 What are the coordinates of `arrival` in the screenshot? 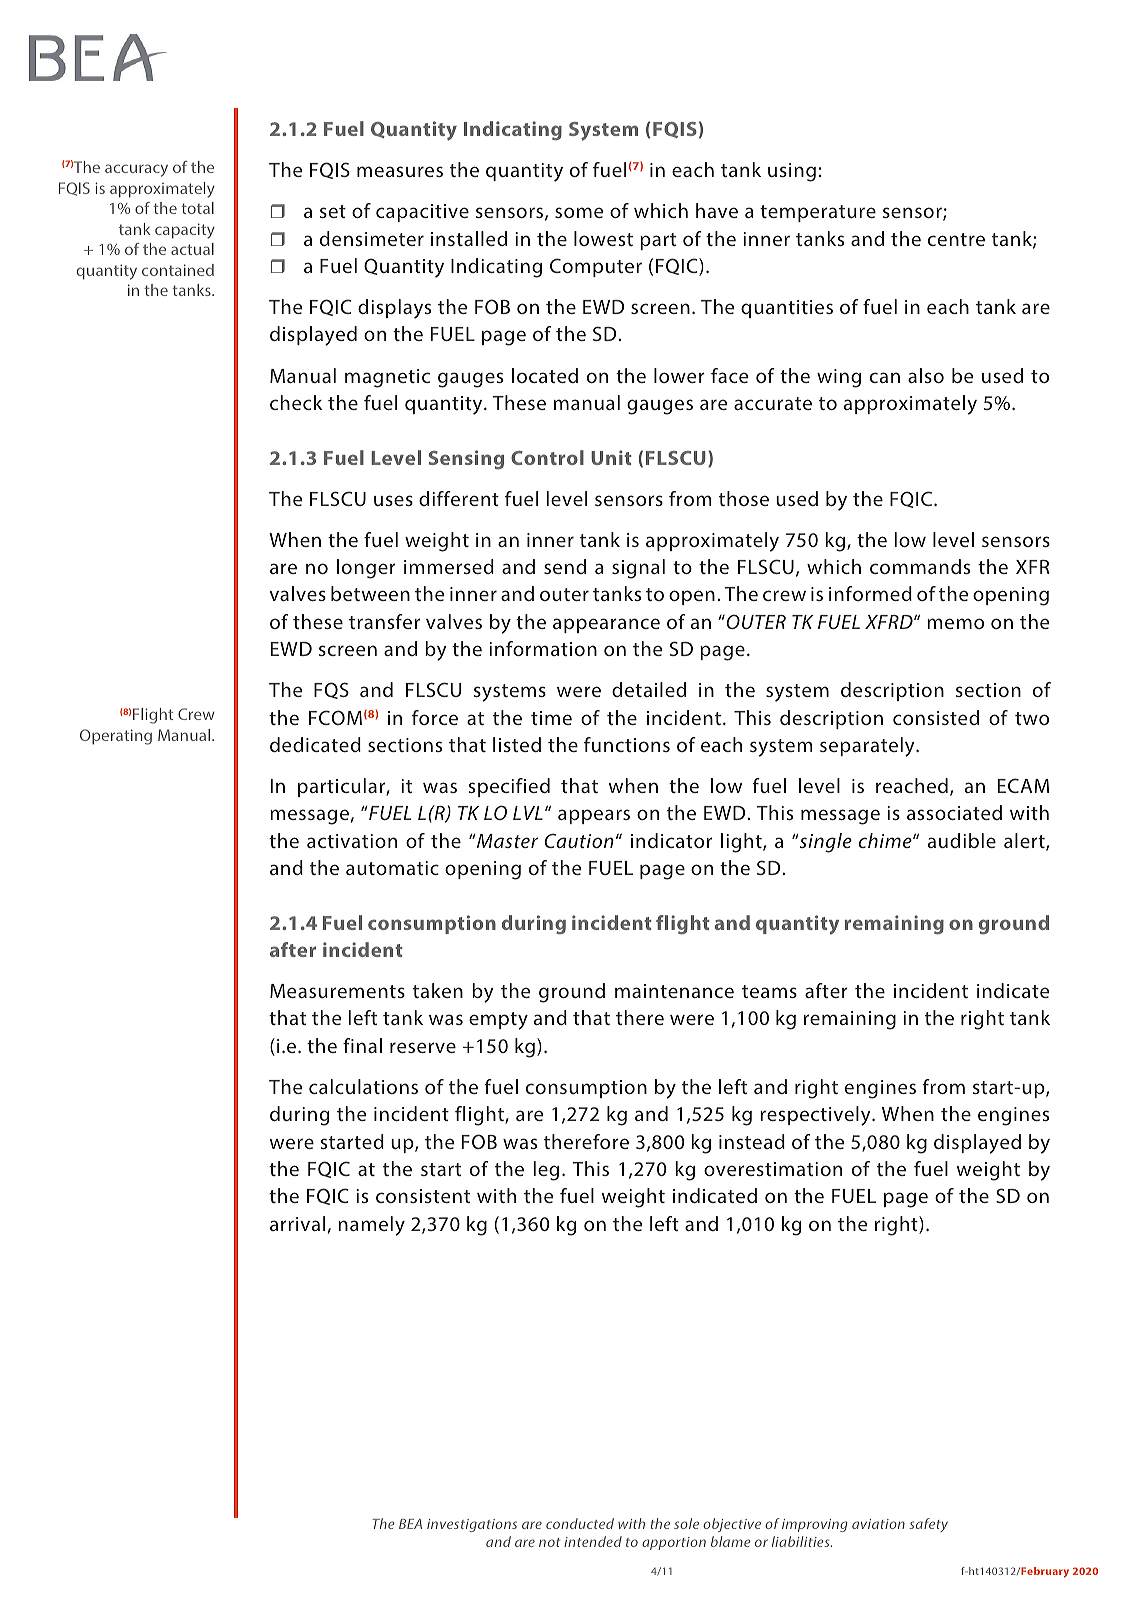 It's located at (297, 1223).
